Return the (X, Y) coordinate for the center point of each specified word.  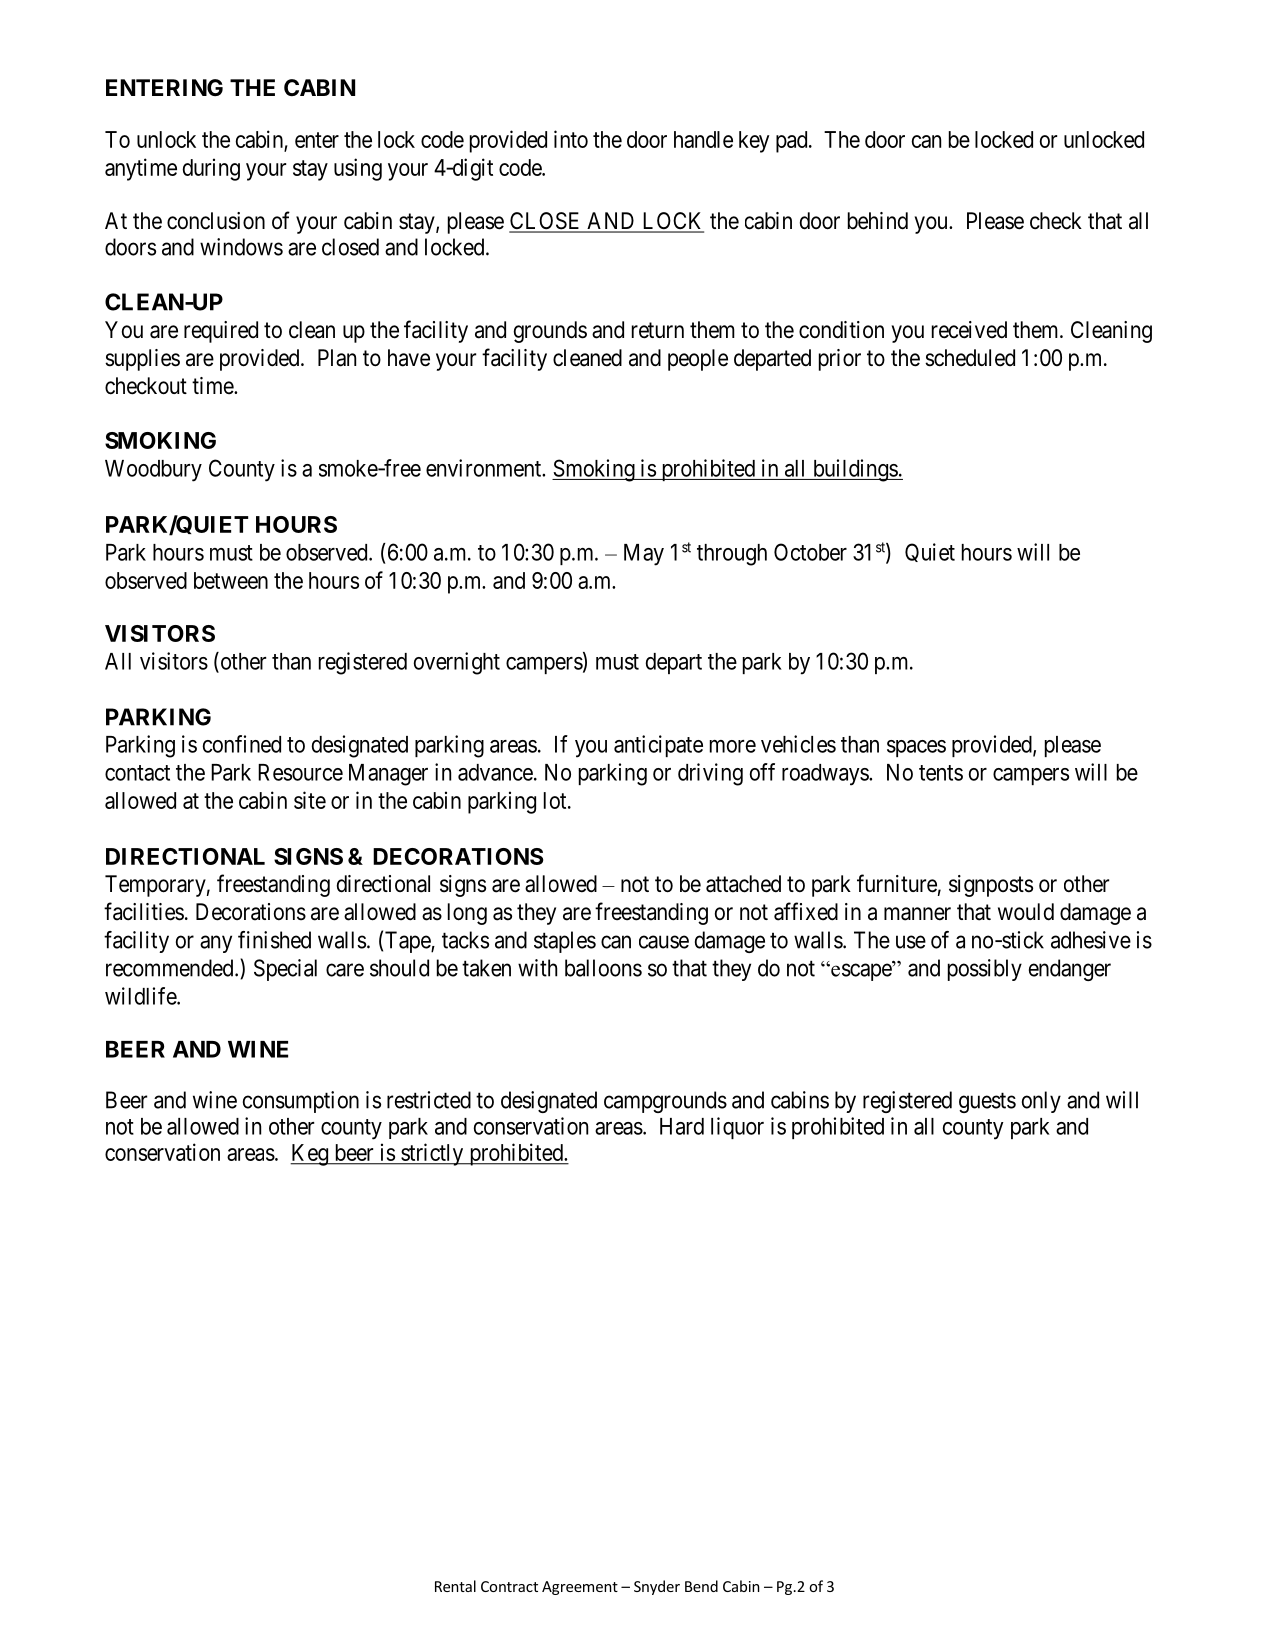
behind (878, 221)
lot (556, 800)
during (211, 169)
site (310, 800)
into (571, 139)
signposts (991, 886)
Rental (455, 1586)
